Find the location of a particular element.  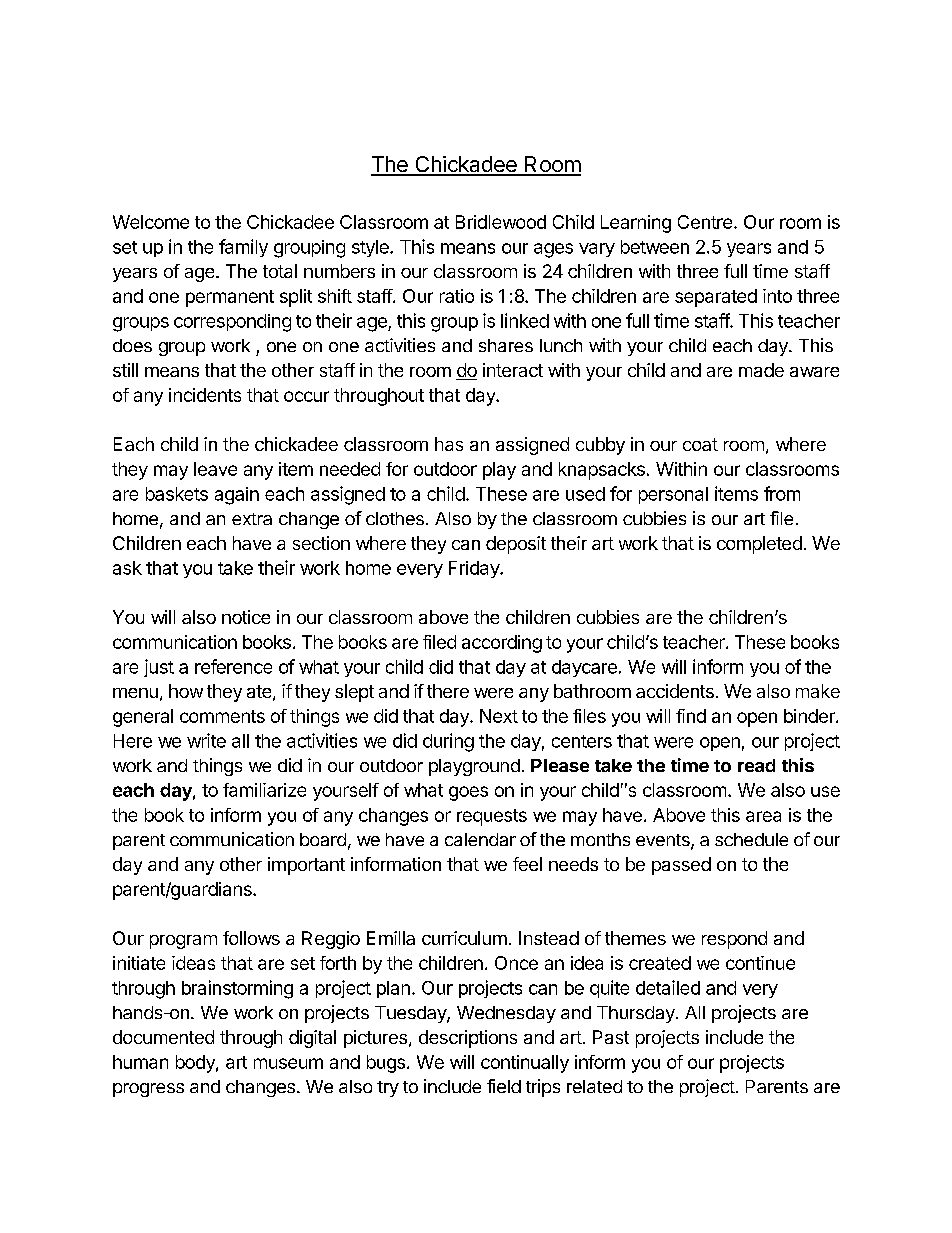

Centre is located at coordinates (705, 222).
